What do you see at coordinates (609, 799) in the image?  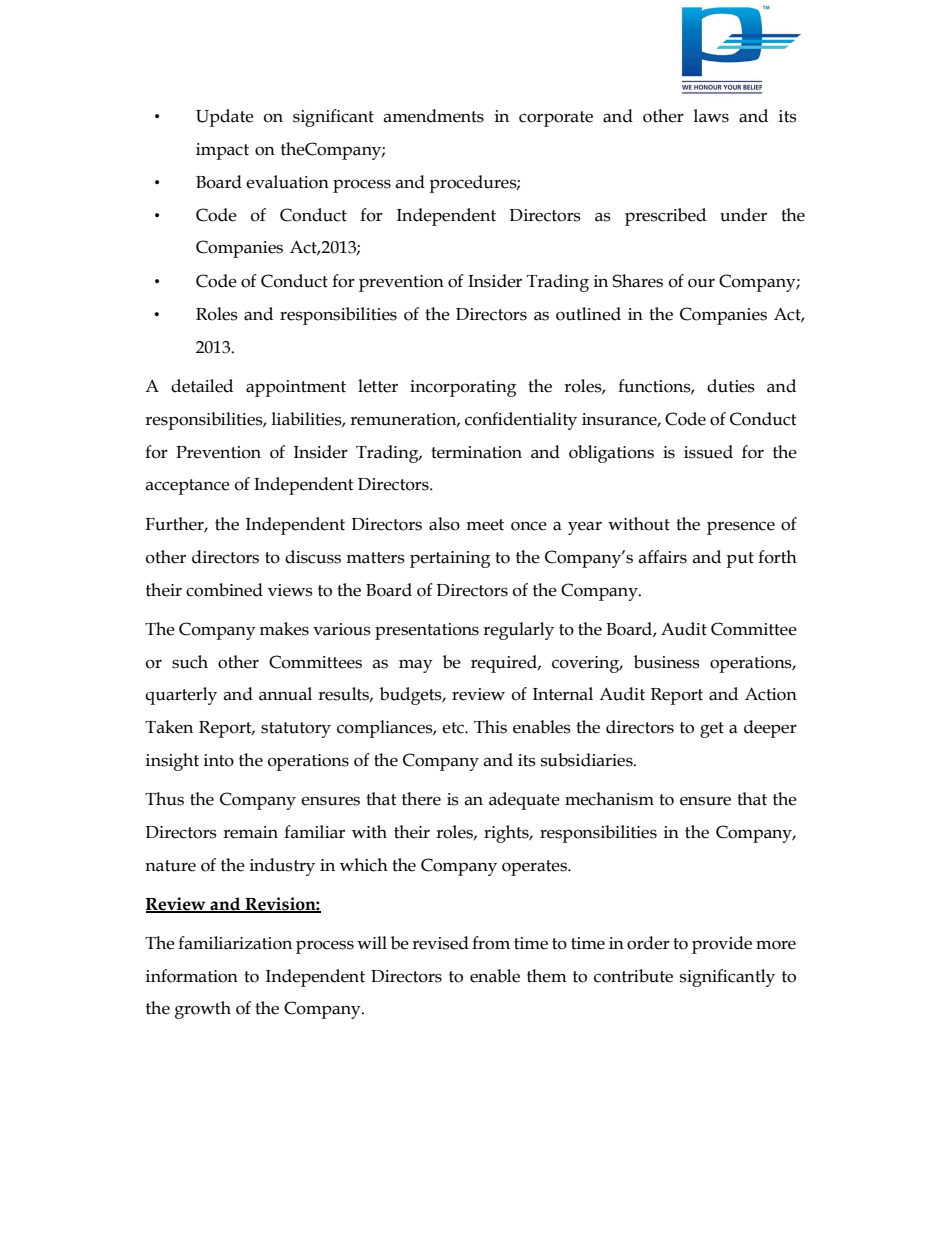 I see `mechanism` at bounding box center [609, 799].
